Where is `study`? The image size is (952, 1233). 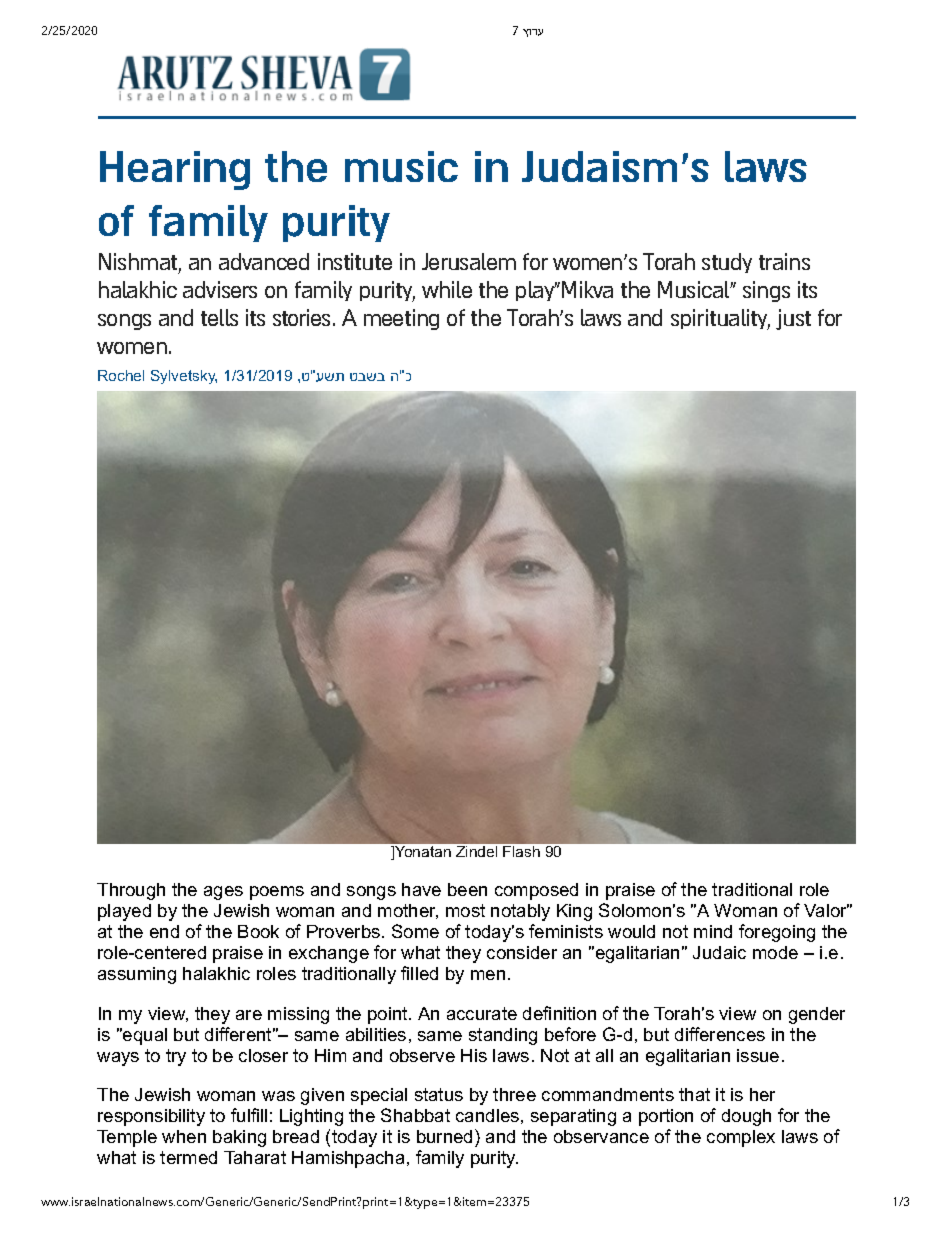
study is located at coordinates (727, 263).
